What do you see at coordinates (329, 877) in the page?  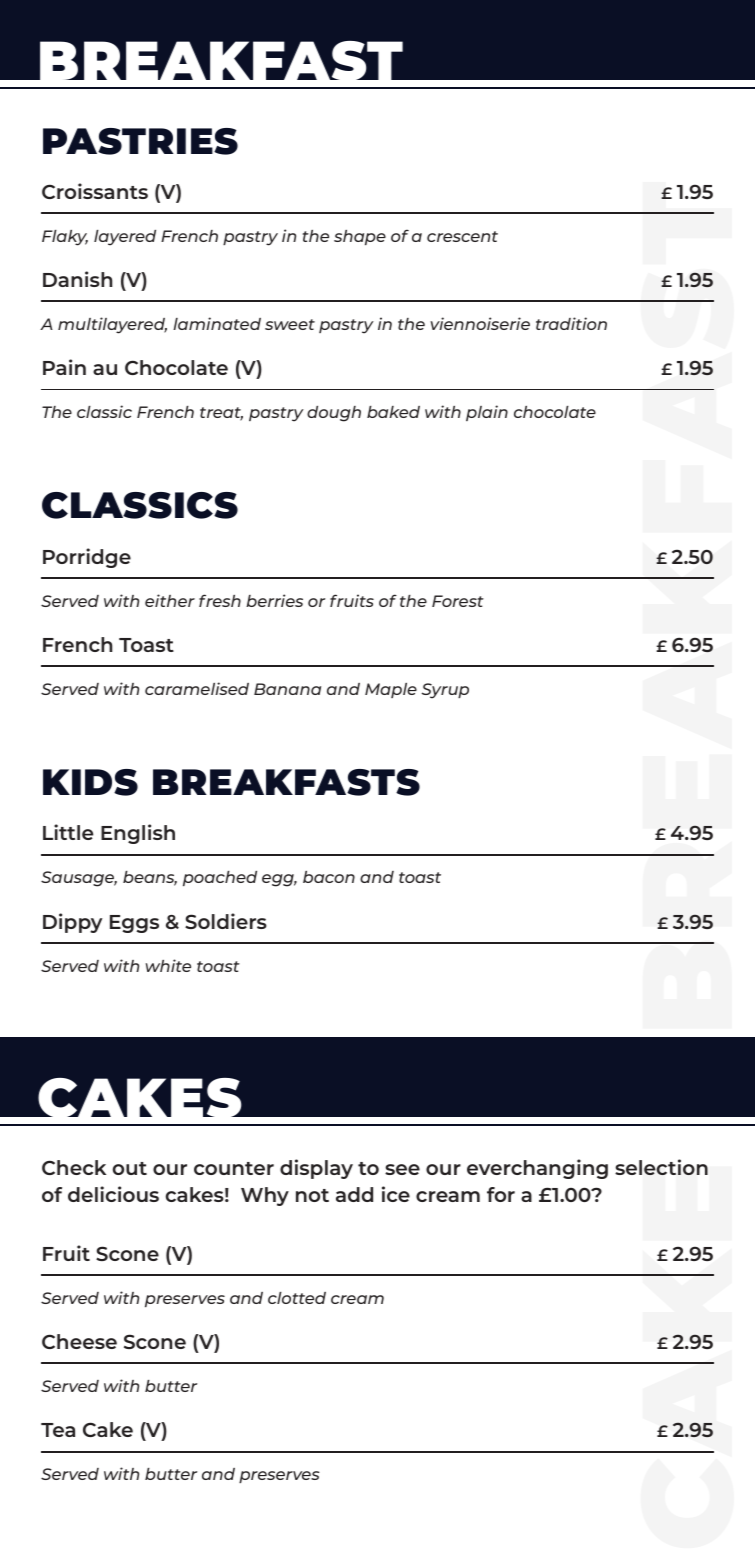 I see `bacon` at bounding box center [329, 877].
